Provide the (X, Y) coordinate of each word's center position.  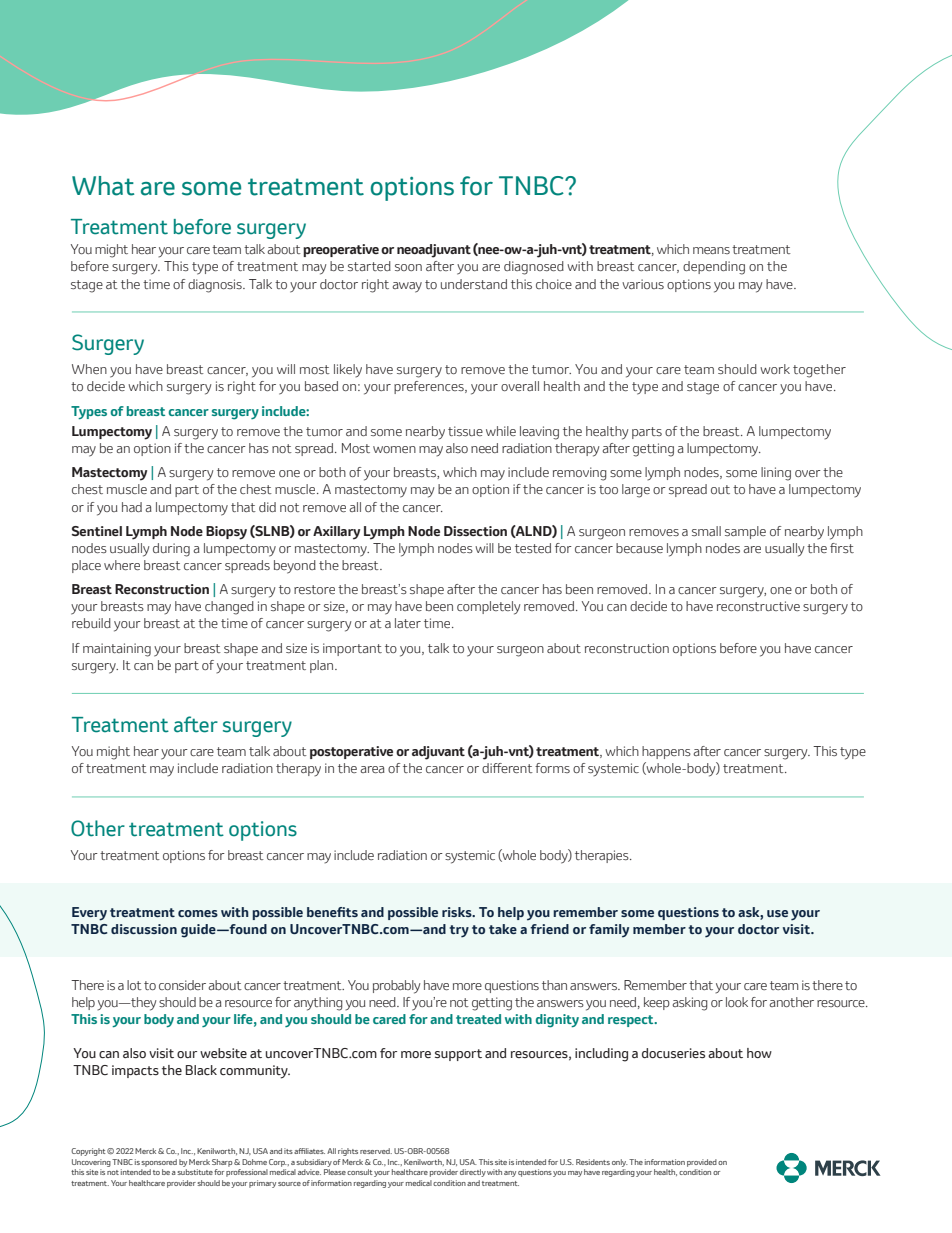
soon (408, 267)
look (737, 1002)
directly (473, 1173)
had (132, 507)
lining (776, 474)
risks (458, 912)
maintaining (117, 650)
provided (702, 1163)
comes (198, 913)
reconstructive (758, 606)
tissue (465, 431)
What (103, 186)
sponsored (159, 1163)
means (711, 250)
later (408, 623)
